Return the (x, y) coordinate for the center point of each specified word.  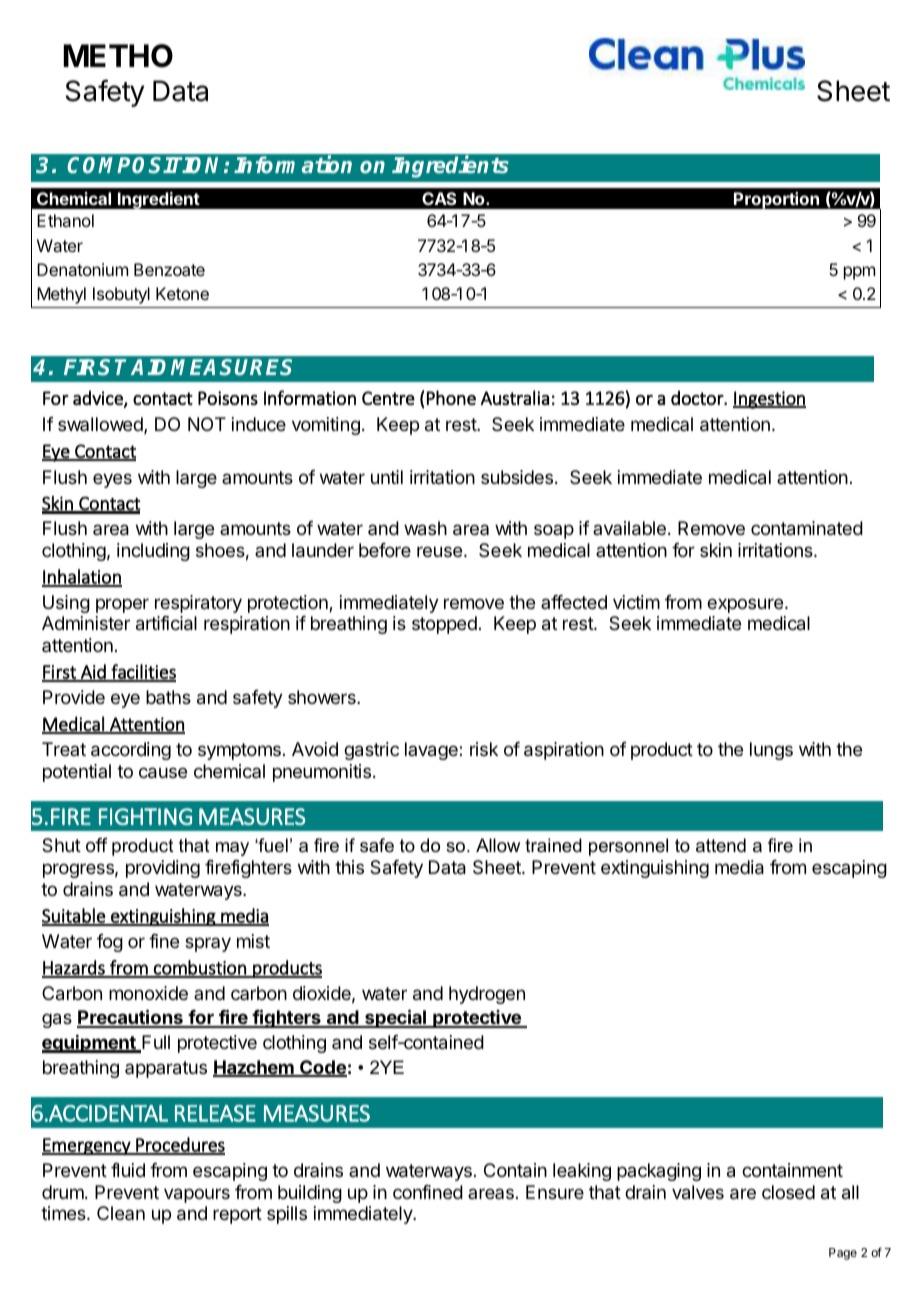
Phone (451, 397)
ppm (859, 273)
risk (484, 749)
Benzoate (169, 269)
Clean (121, 1213)
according (131, 751)
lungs (771, 751)
